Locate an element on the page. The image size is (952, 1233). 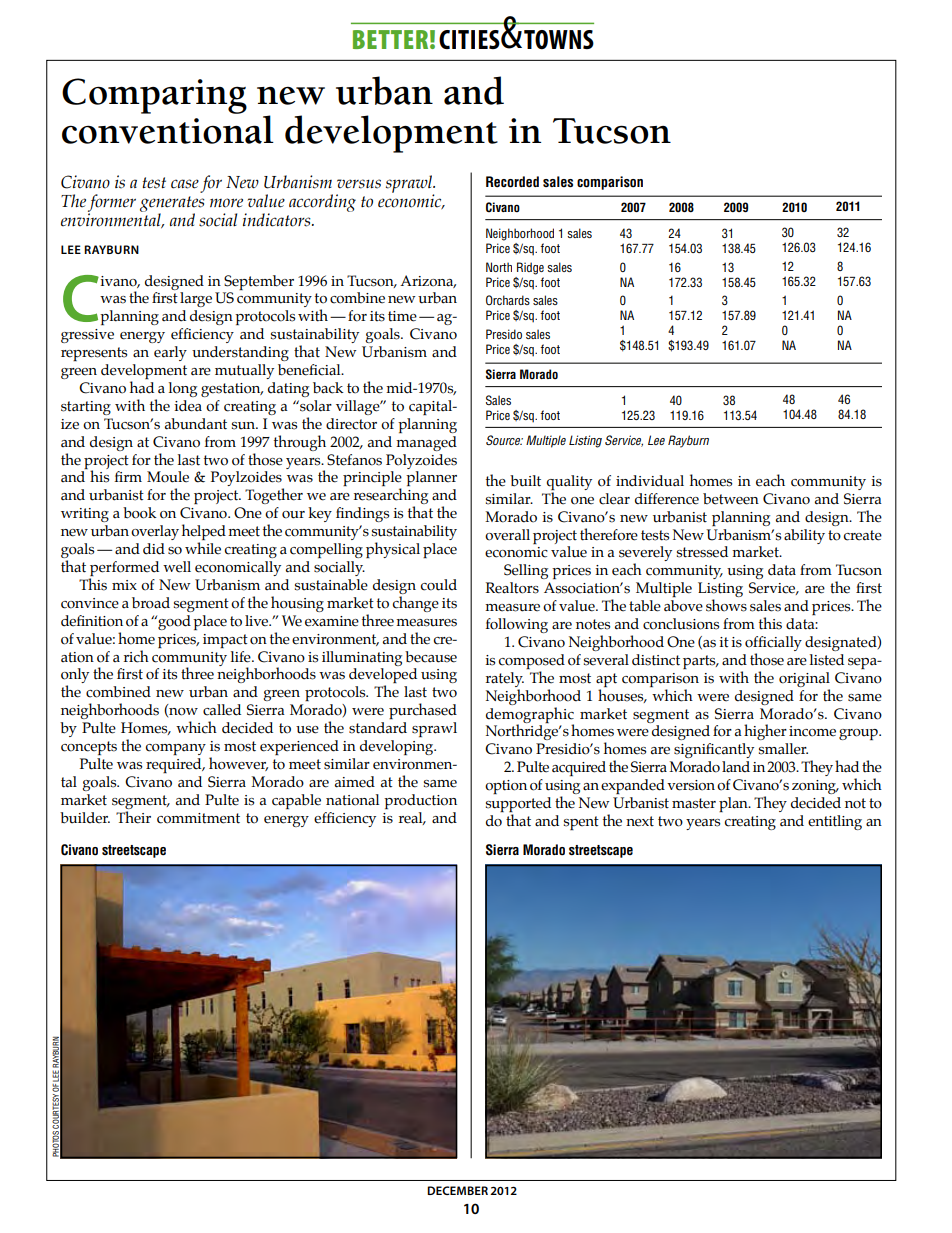
rich is located at coordinates (136, 656).
